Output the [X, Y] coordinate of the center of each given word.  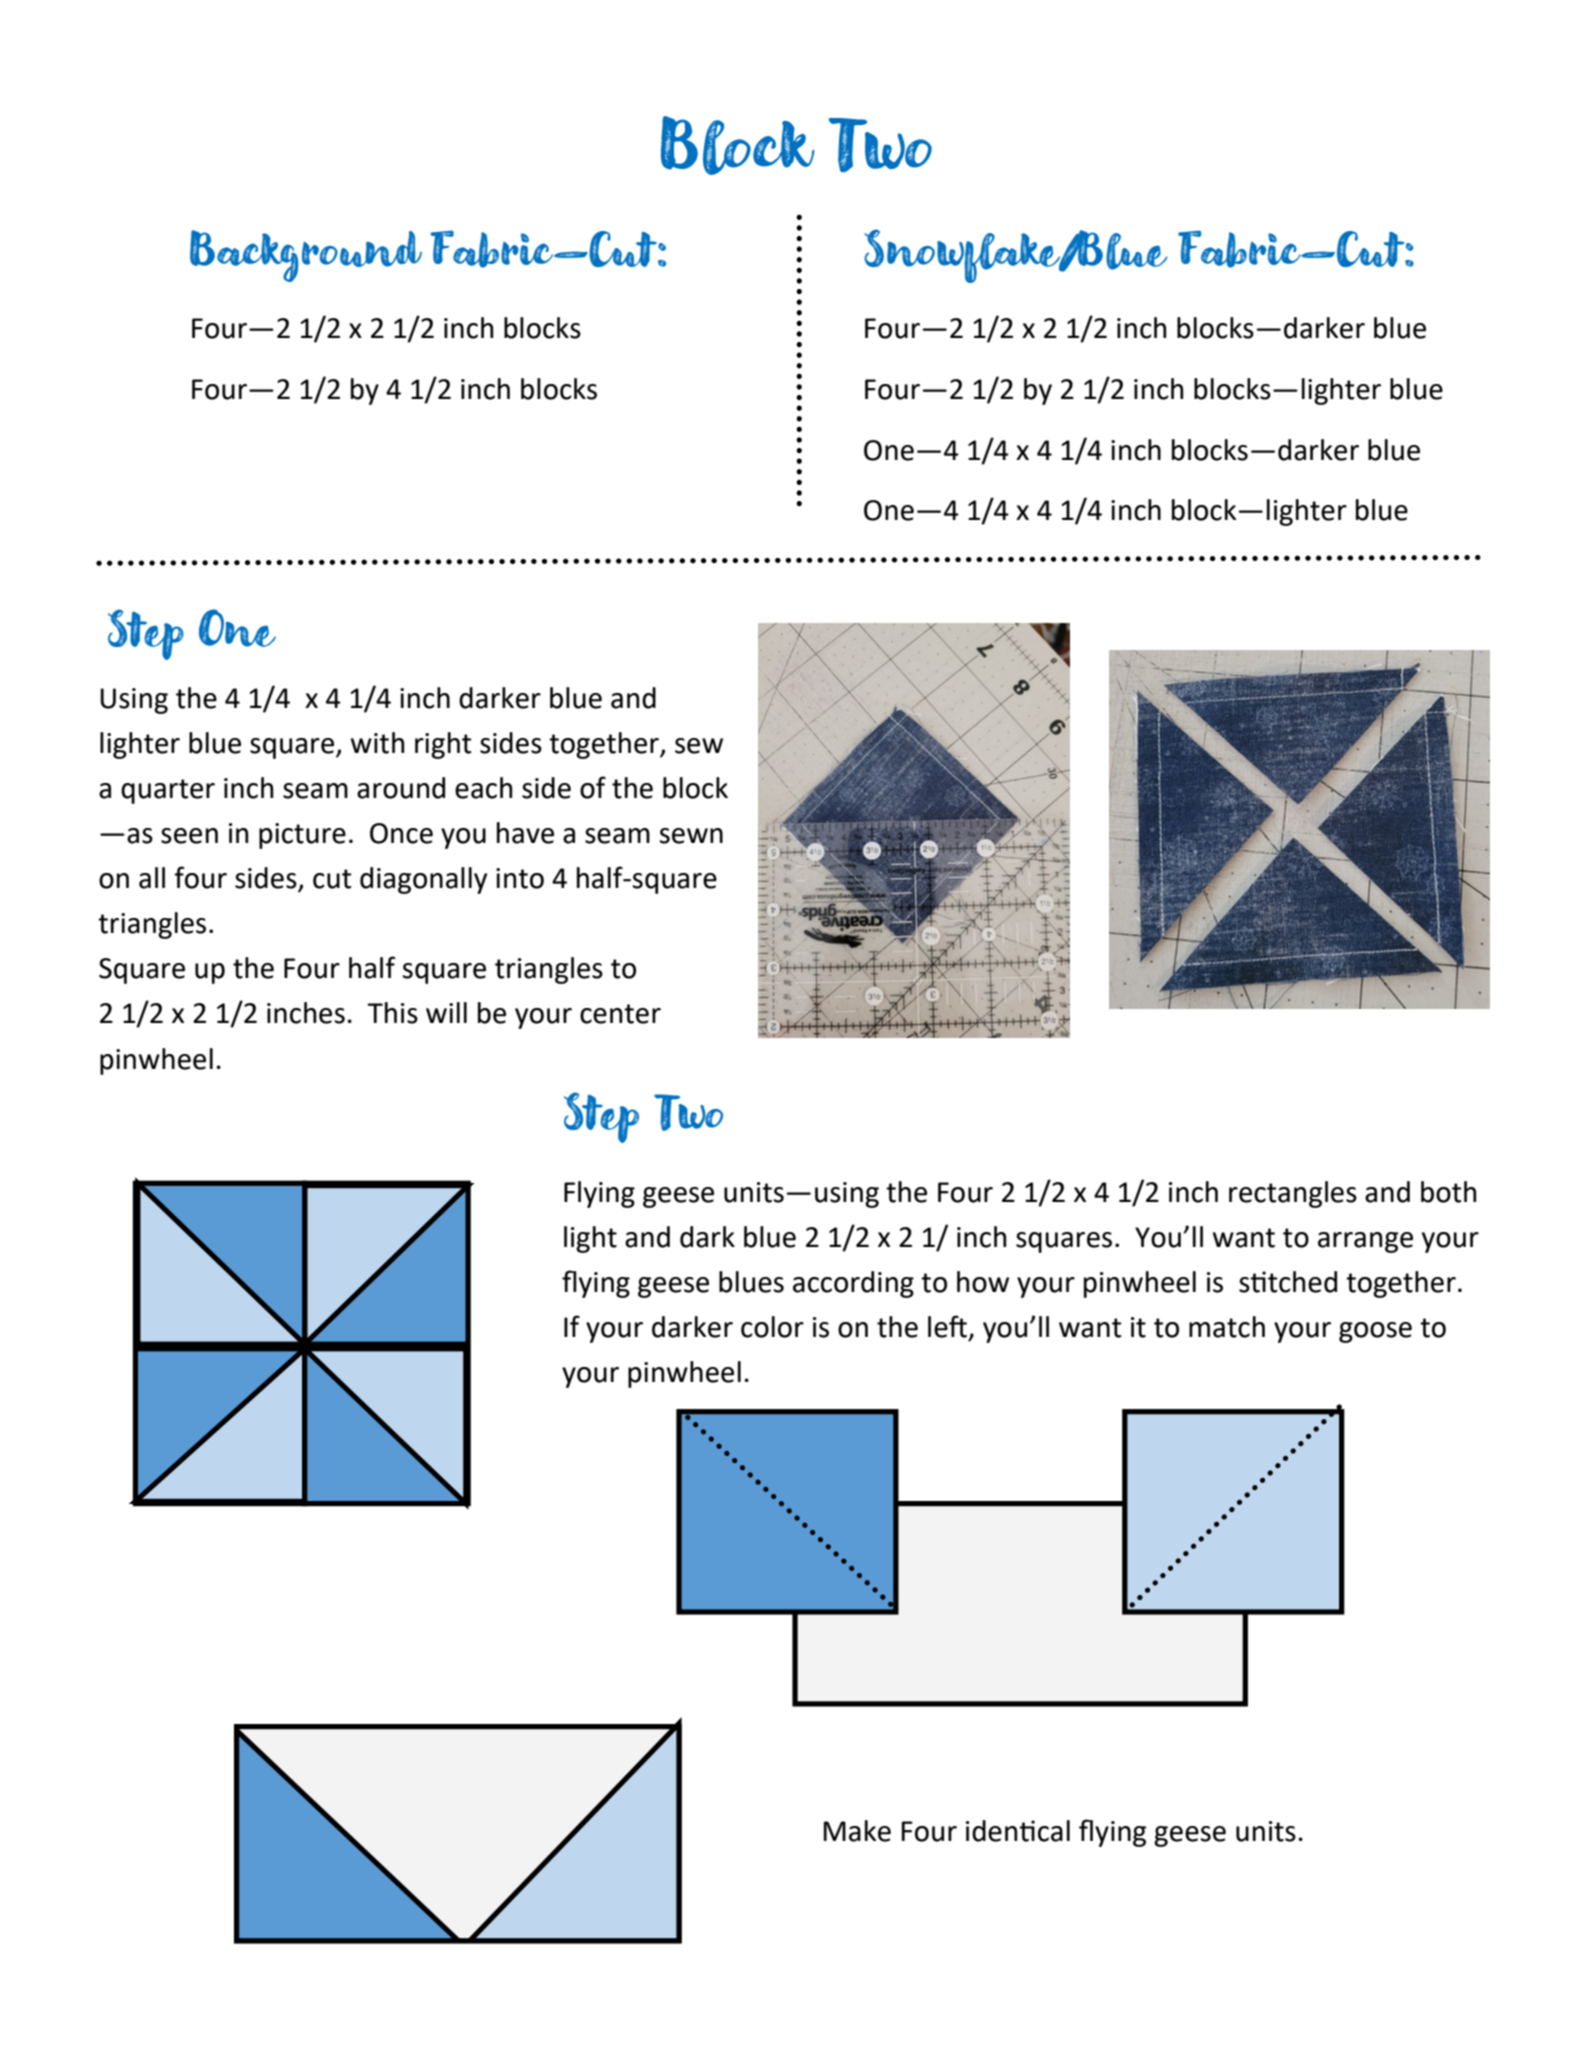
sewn [691, 836]
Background [306, 256]
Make [857, 1831]
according [853, 1284]
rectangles [1293, 1194]
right [443, 745]
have [525, 833]
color [772, 1327]
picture [302, 836]
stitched [1288, 1282]
